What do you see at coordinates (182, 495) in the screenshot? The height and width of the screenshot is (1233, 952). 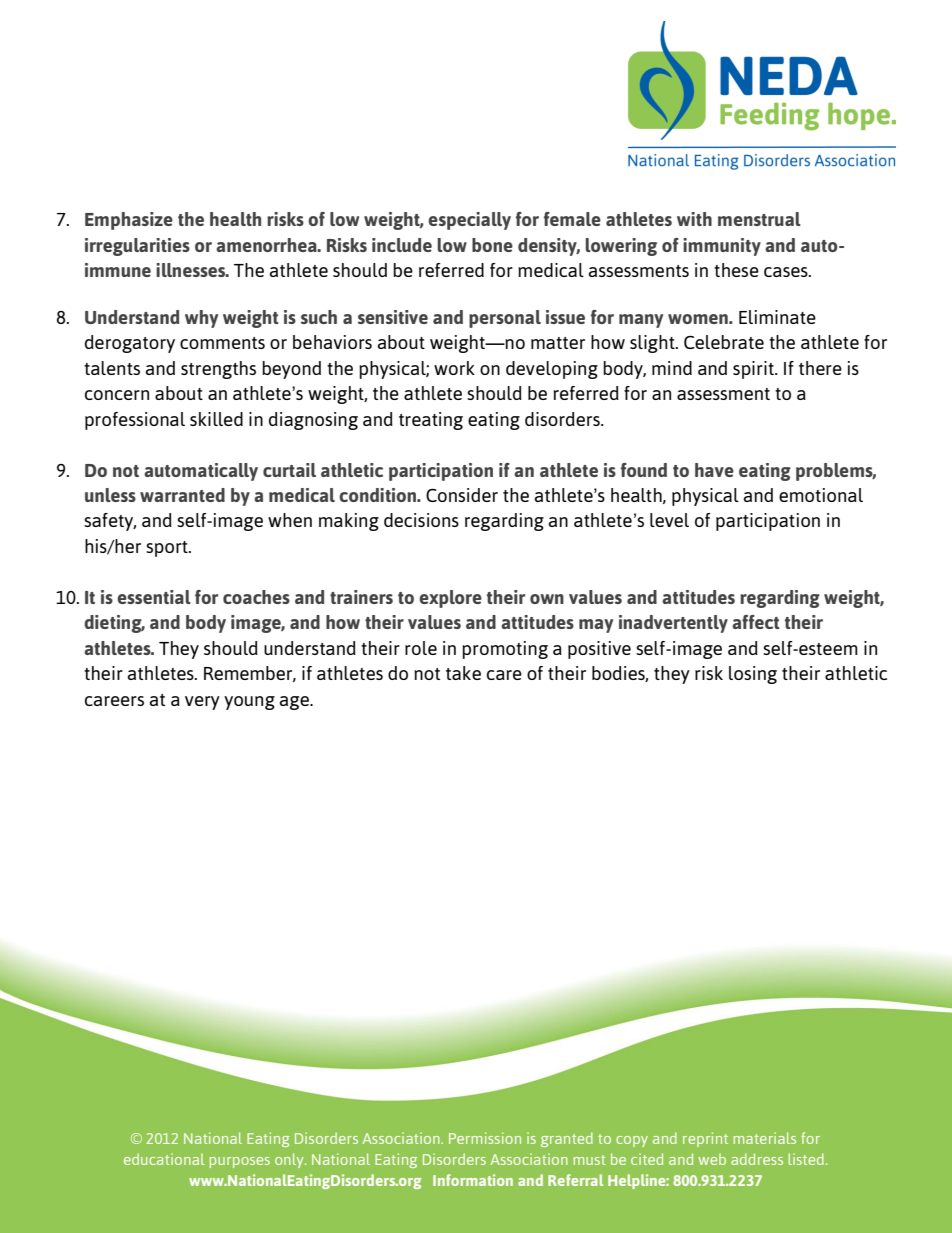 I see `warranted` at bounding box center [182, 495].
